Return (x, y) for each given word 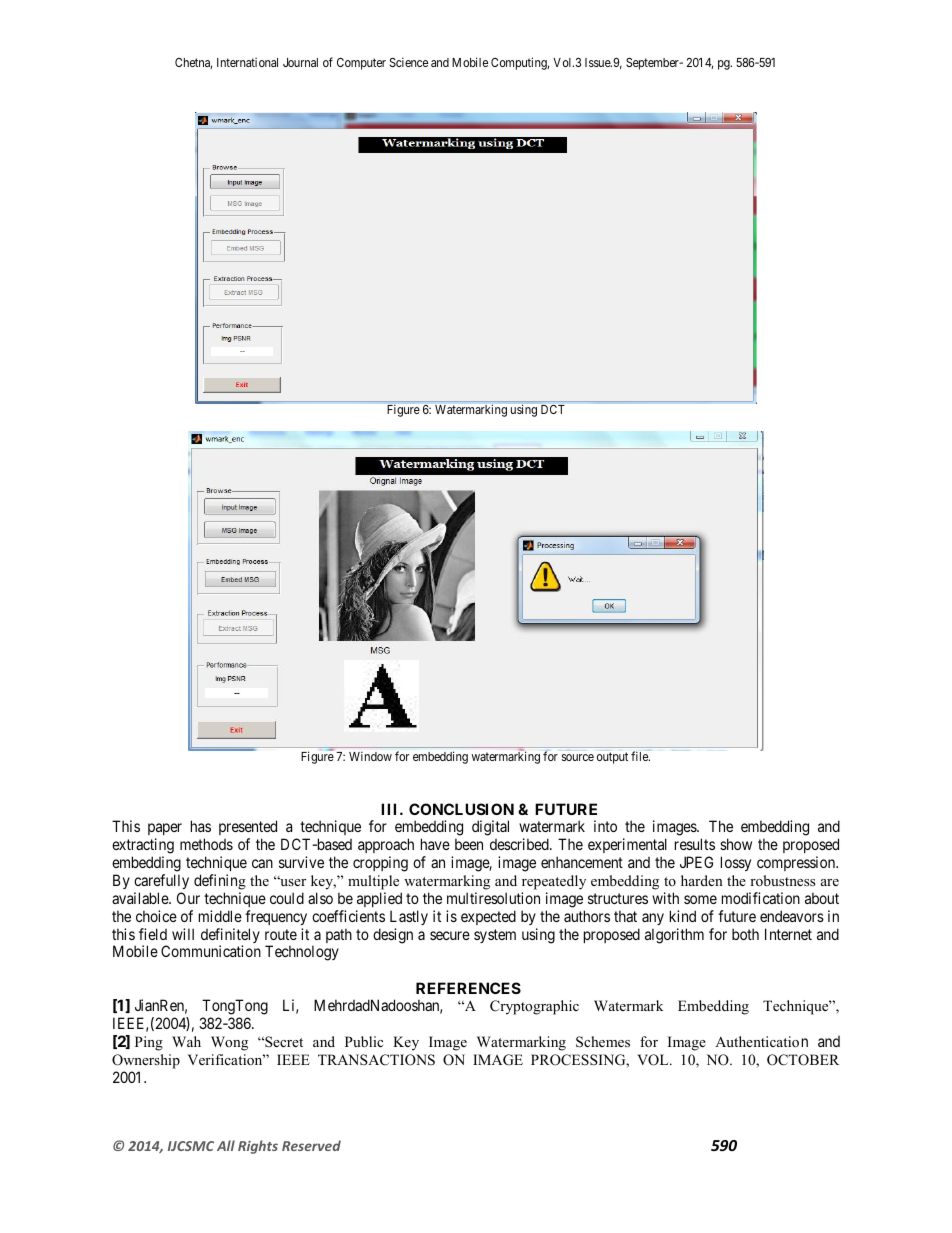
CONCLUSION (461, 809)
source (578, 757)
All (226, 1145)
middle (220, 916)
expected (488, 917)
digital (490, 828)
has (201, 826)
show (736, 844)
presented (248, 827)
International (247, 62)
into (605, 826)
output (612, 758)
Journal (300, 62)
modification (761, 898)
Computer (361, 64)
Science (409, 62)
